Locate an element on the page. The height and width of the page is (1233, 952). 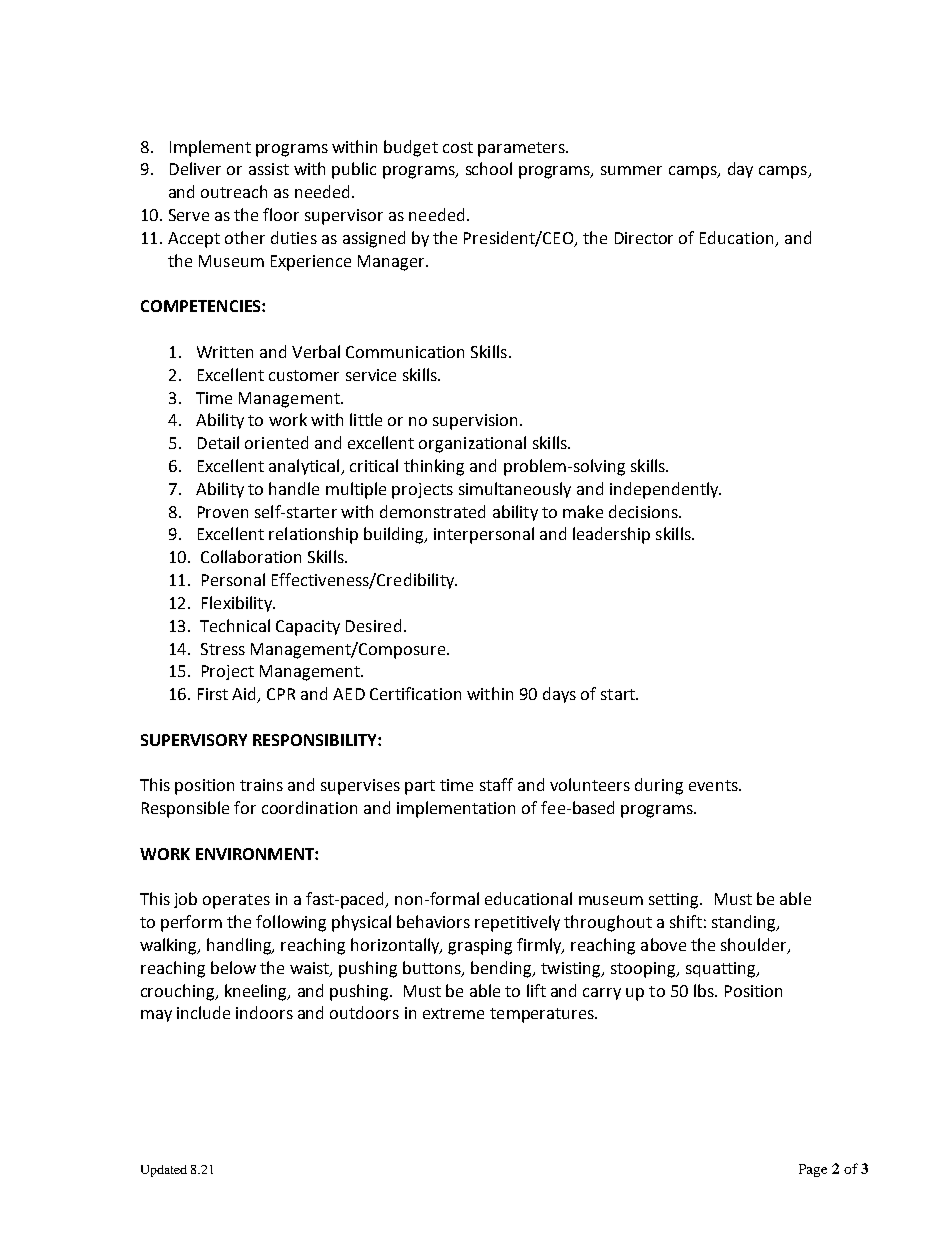
supervision is located at coordinates (475, 422).
